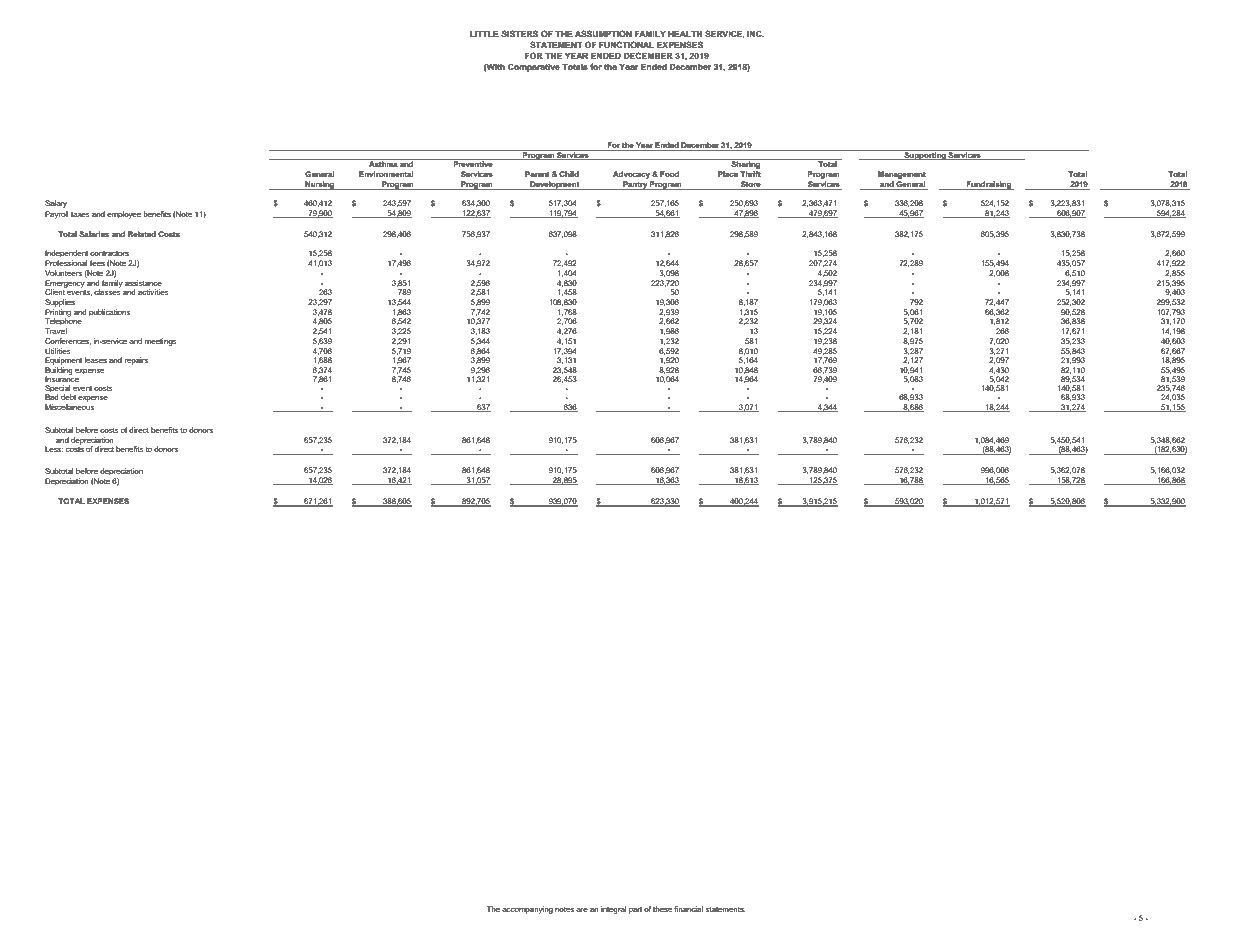  I want to click on accompanying, so click(527, 910).
